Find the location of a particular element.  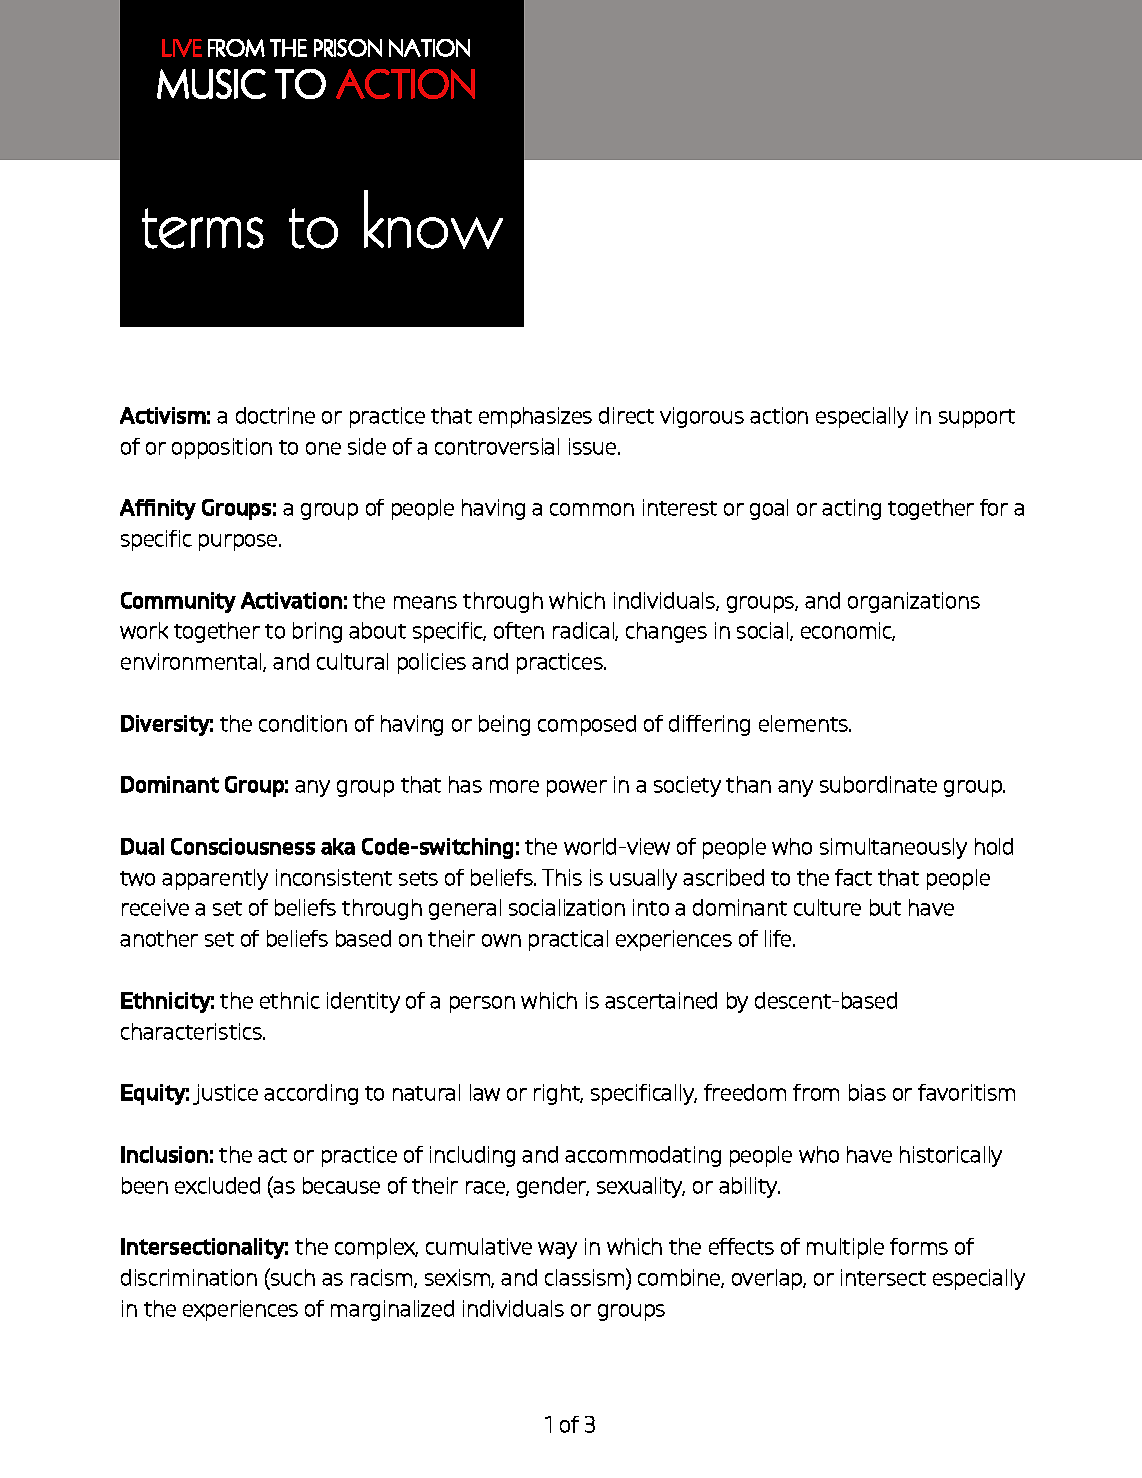

such is located at coordinates (292, 1277).
